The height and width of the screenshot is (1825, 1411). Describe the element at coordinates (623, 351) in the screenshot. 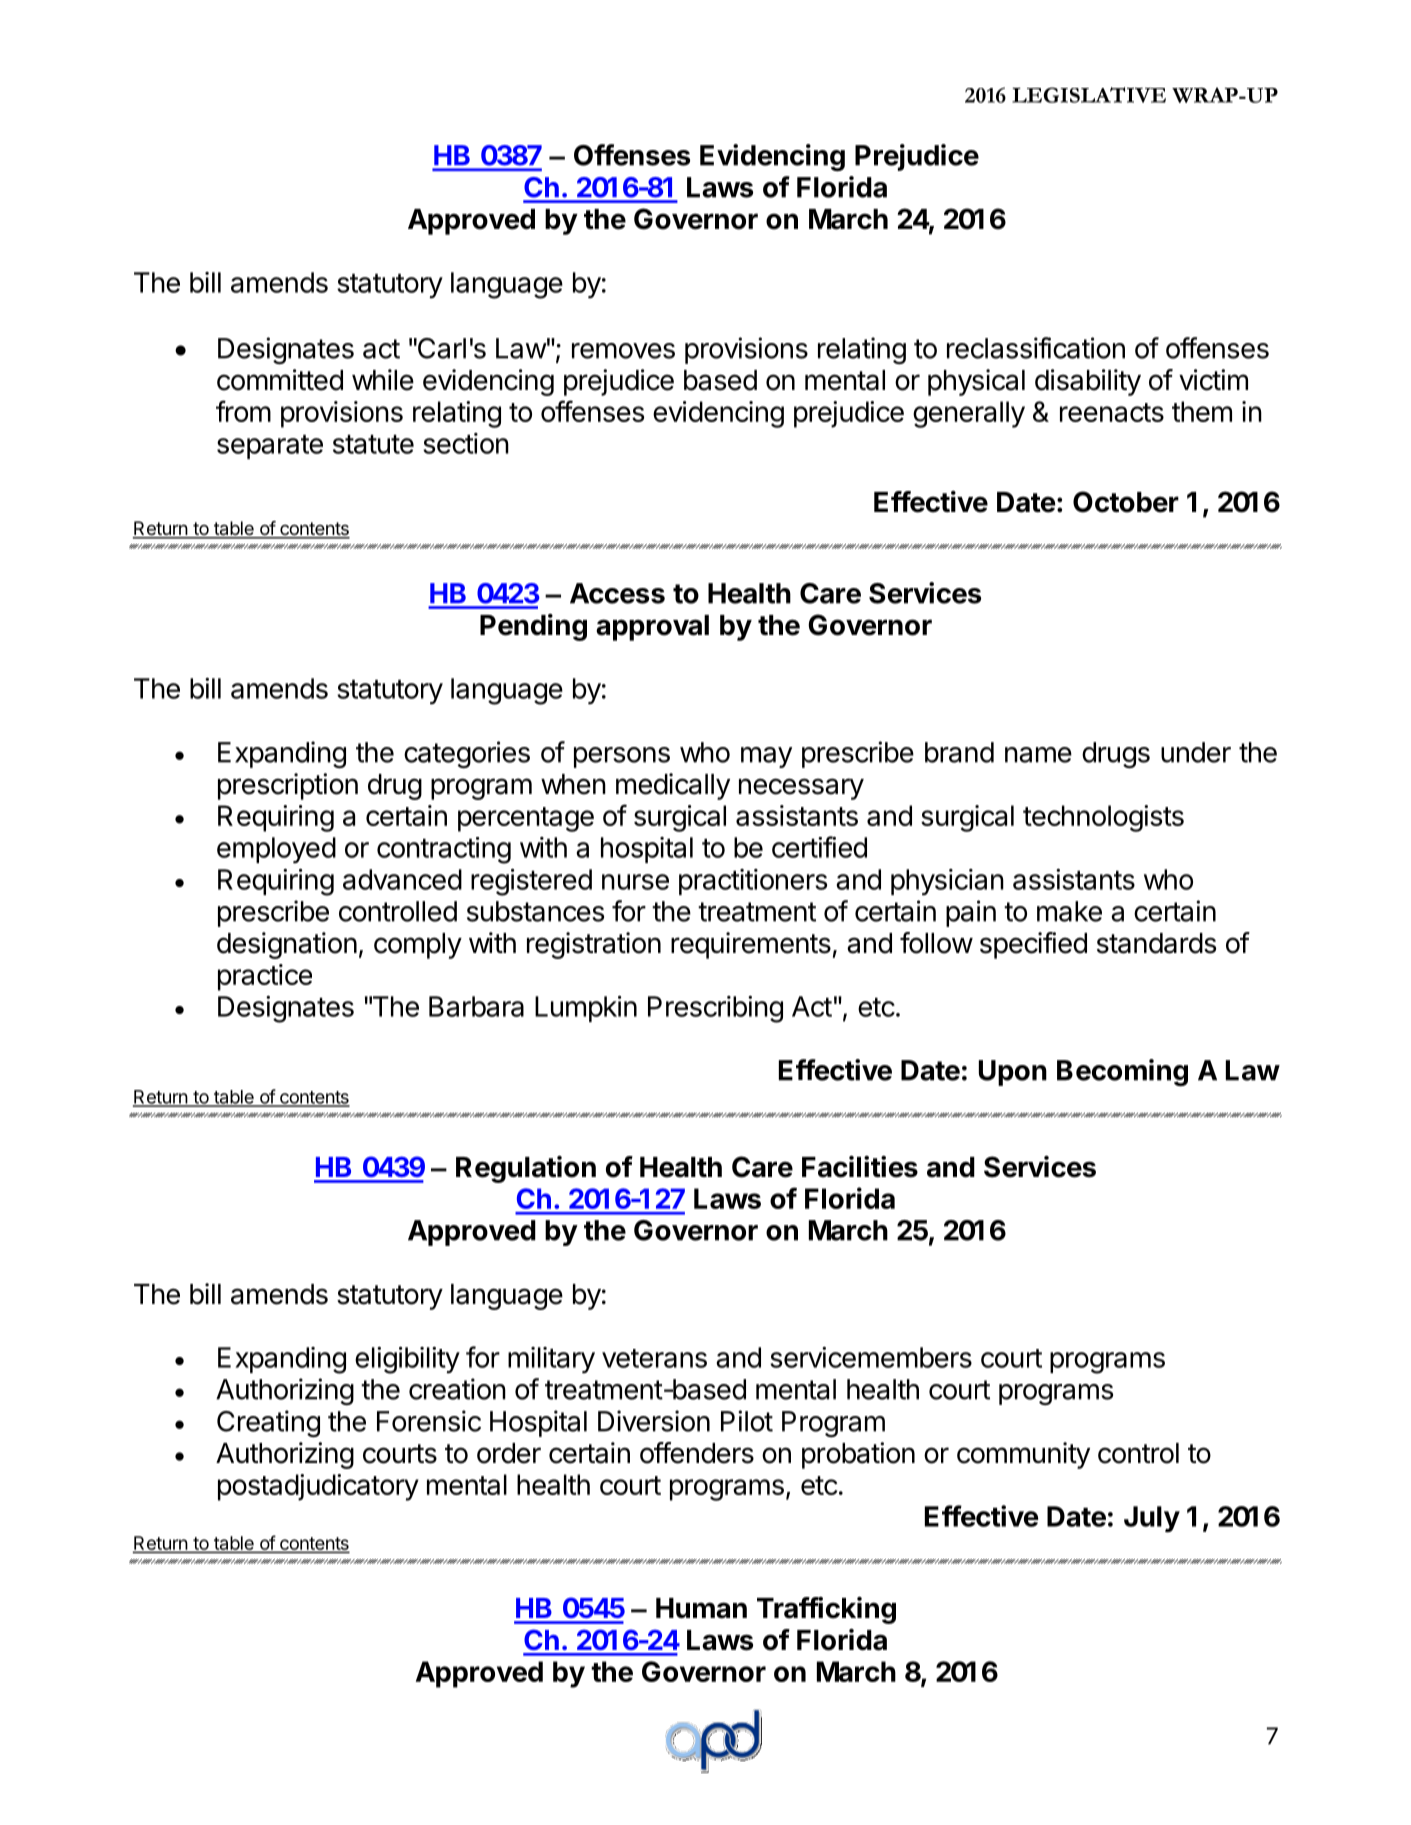

I see `removes` at that location.
